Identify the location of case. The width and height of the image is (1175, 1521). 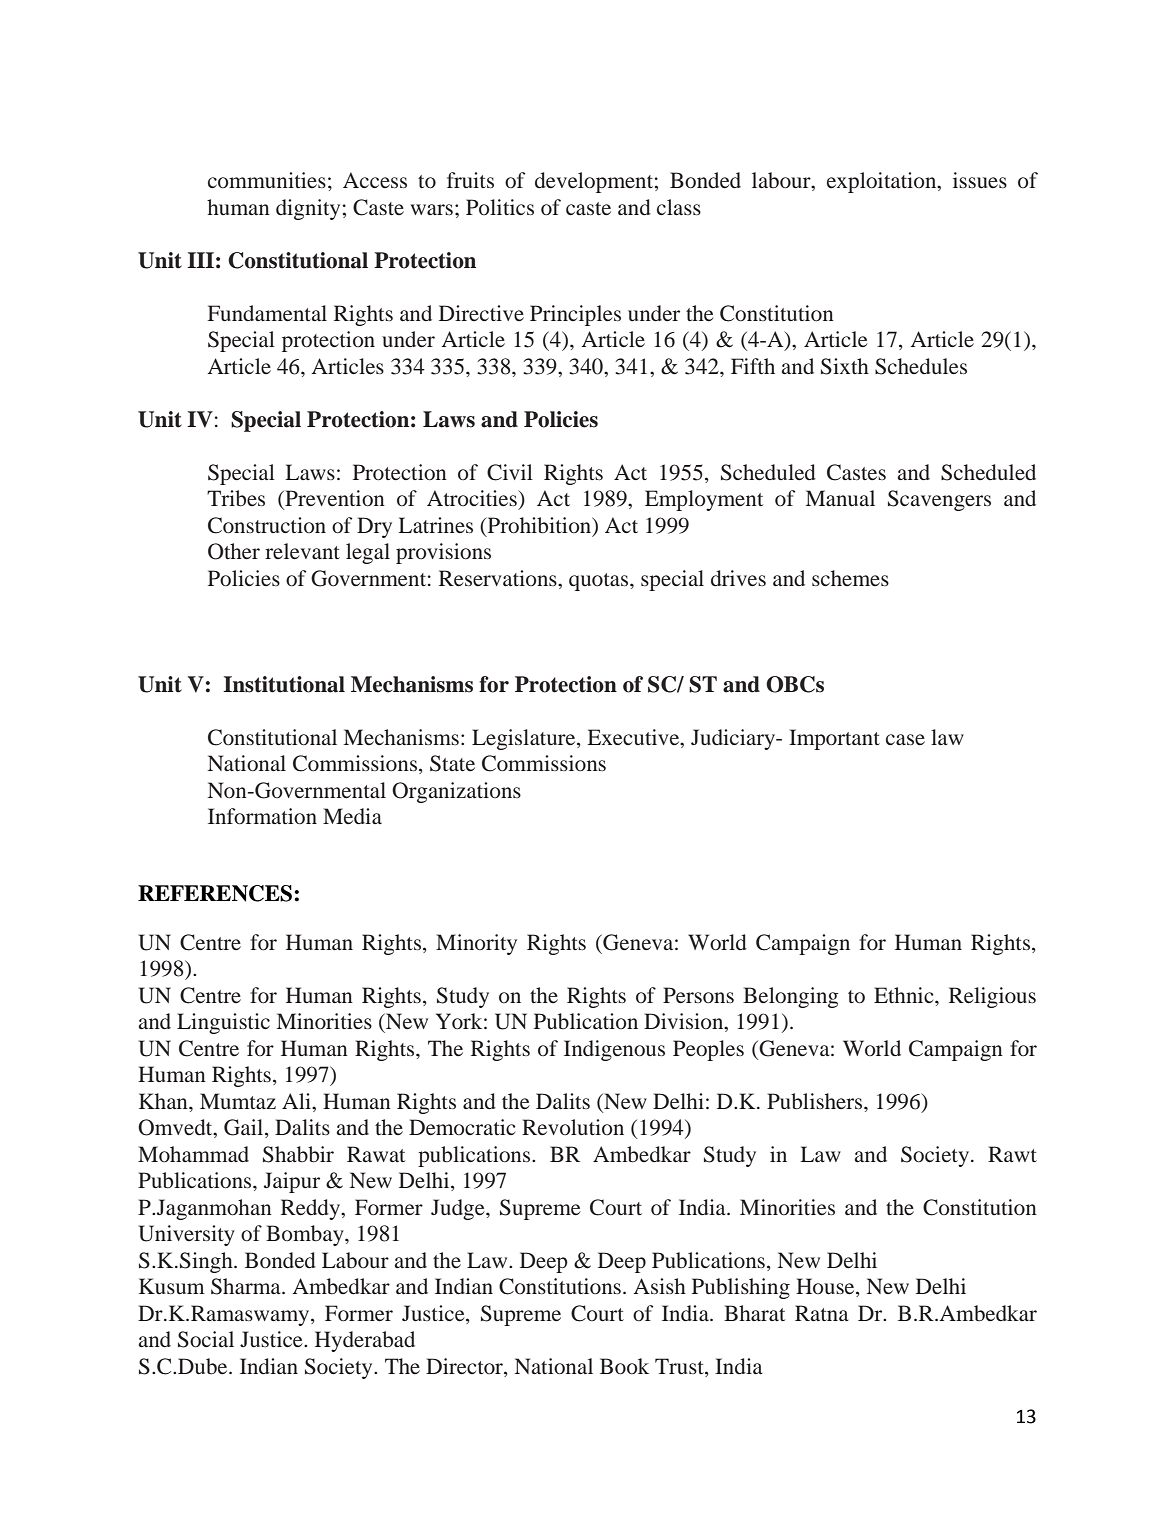
(905, 739).
